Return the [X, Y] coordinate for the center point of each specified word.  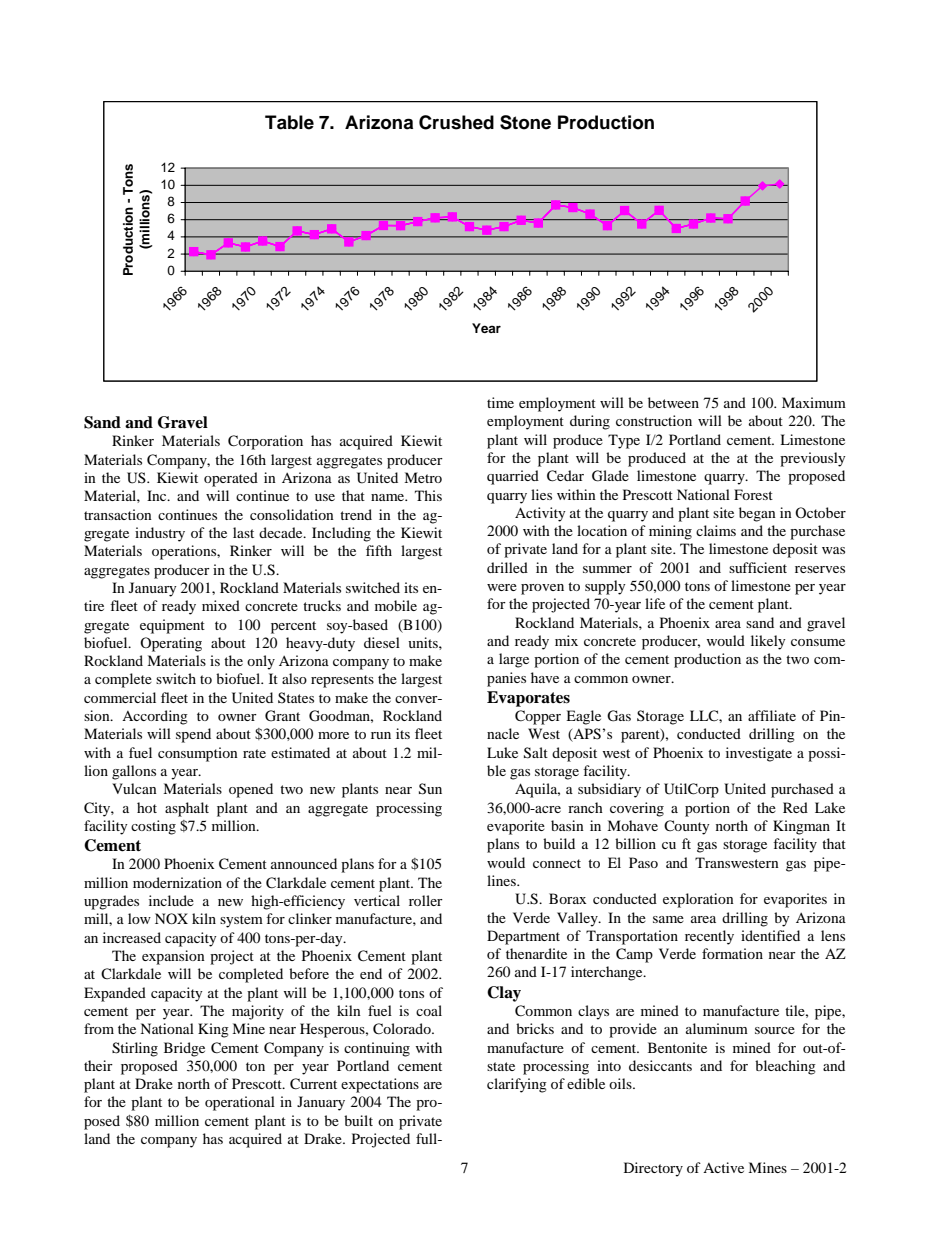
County [687, 827]
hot [147, 807]
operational [240, 1103]
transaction [118, 514]
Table [289, 122]
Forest [753, 494]
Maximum [814, 402]
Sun [430, 789]
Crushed [456, 122]
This [428, 495]
